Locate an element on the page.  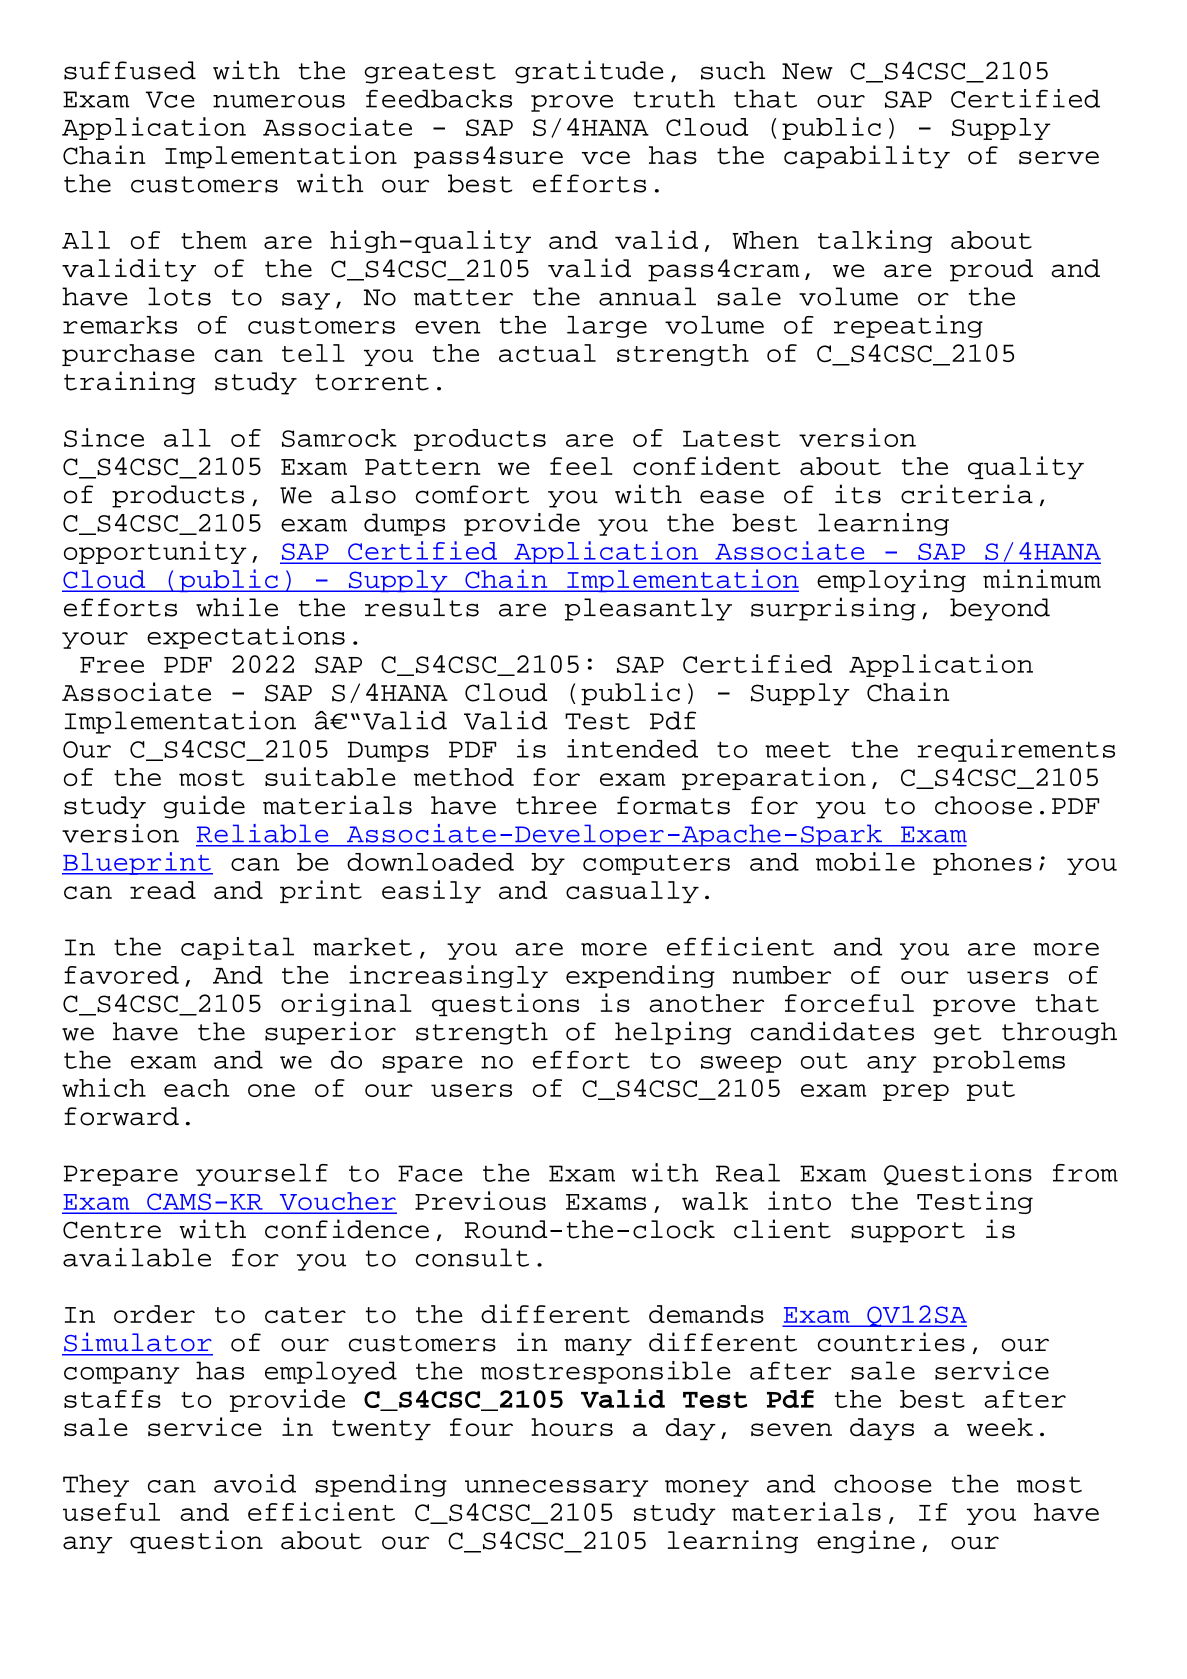
expectations is located at coordinates (246, 637).
